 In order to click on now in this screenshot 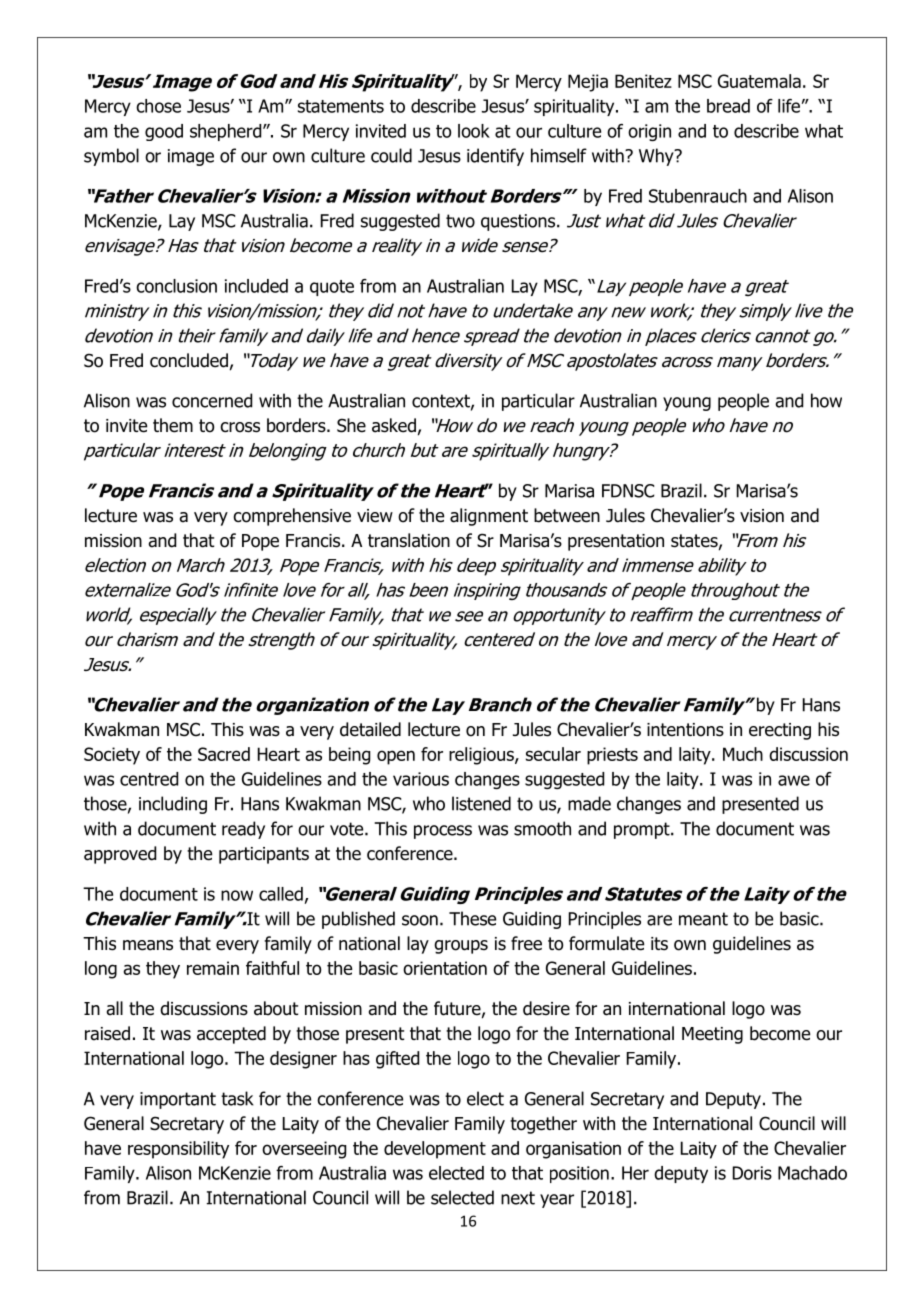, I will do `click(237, 895)`.
